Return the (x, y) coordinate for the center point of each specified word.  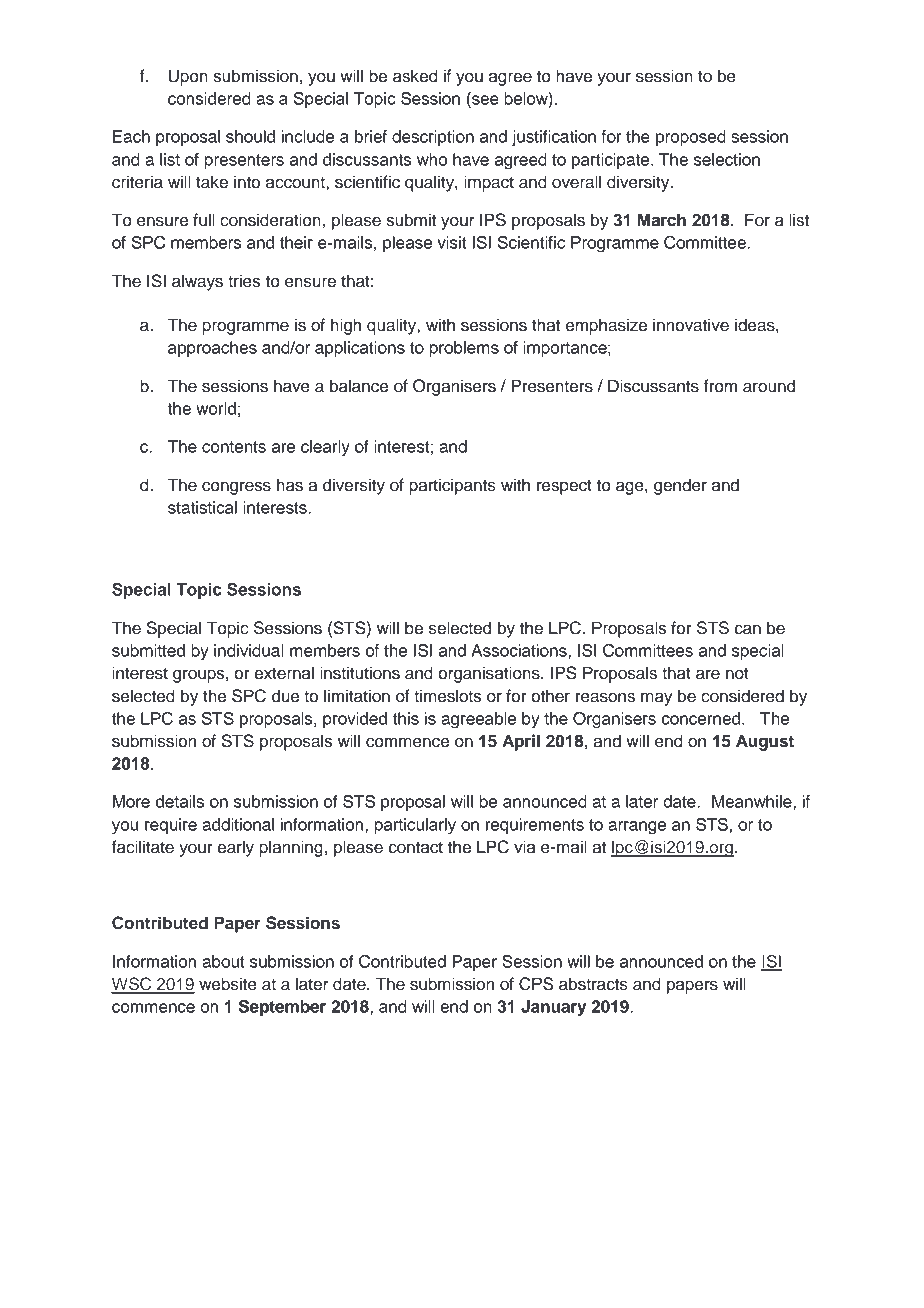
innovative (691, 325)
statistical (202, 507)
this (406, 718)
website (228, 984)
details (180, 801)
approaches (212, 349)
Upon (188, 77)
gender (680, 486)
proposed (691, 138)
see (485, 100)
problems (464, 349)
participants (452, 486)
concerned (702, 718)
